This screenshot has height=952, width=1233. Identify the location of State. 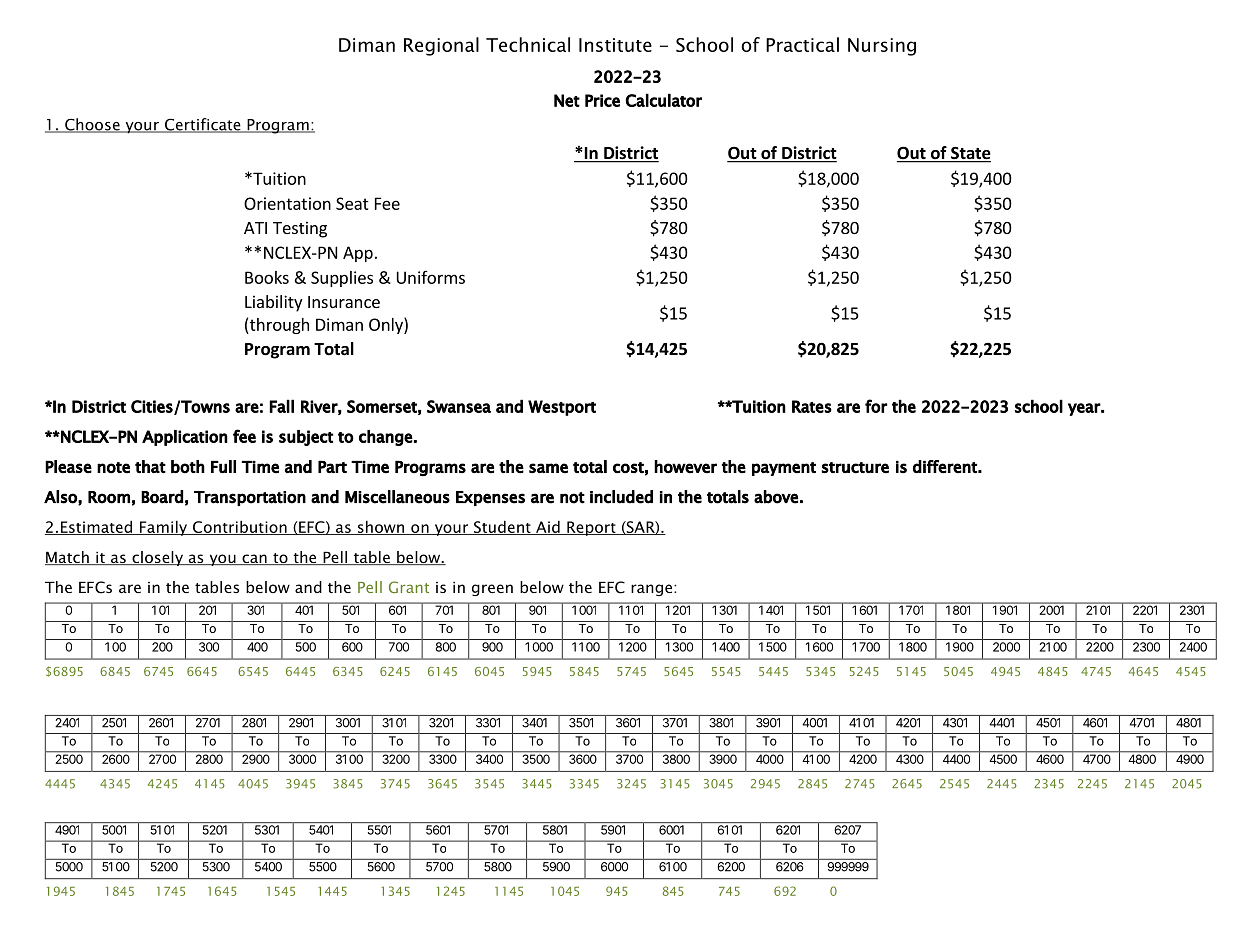
(970, 154).
